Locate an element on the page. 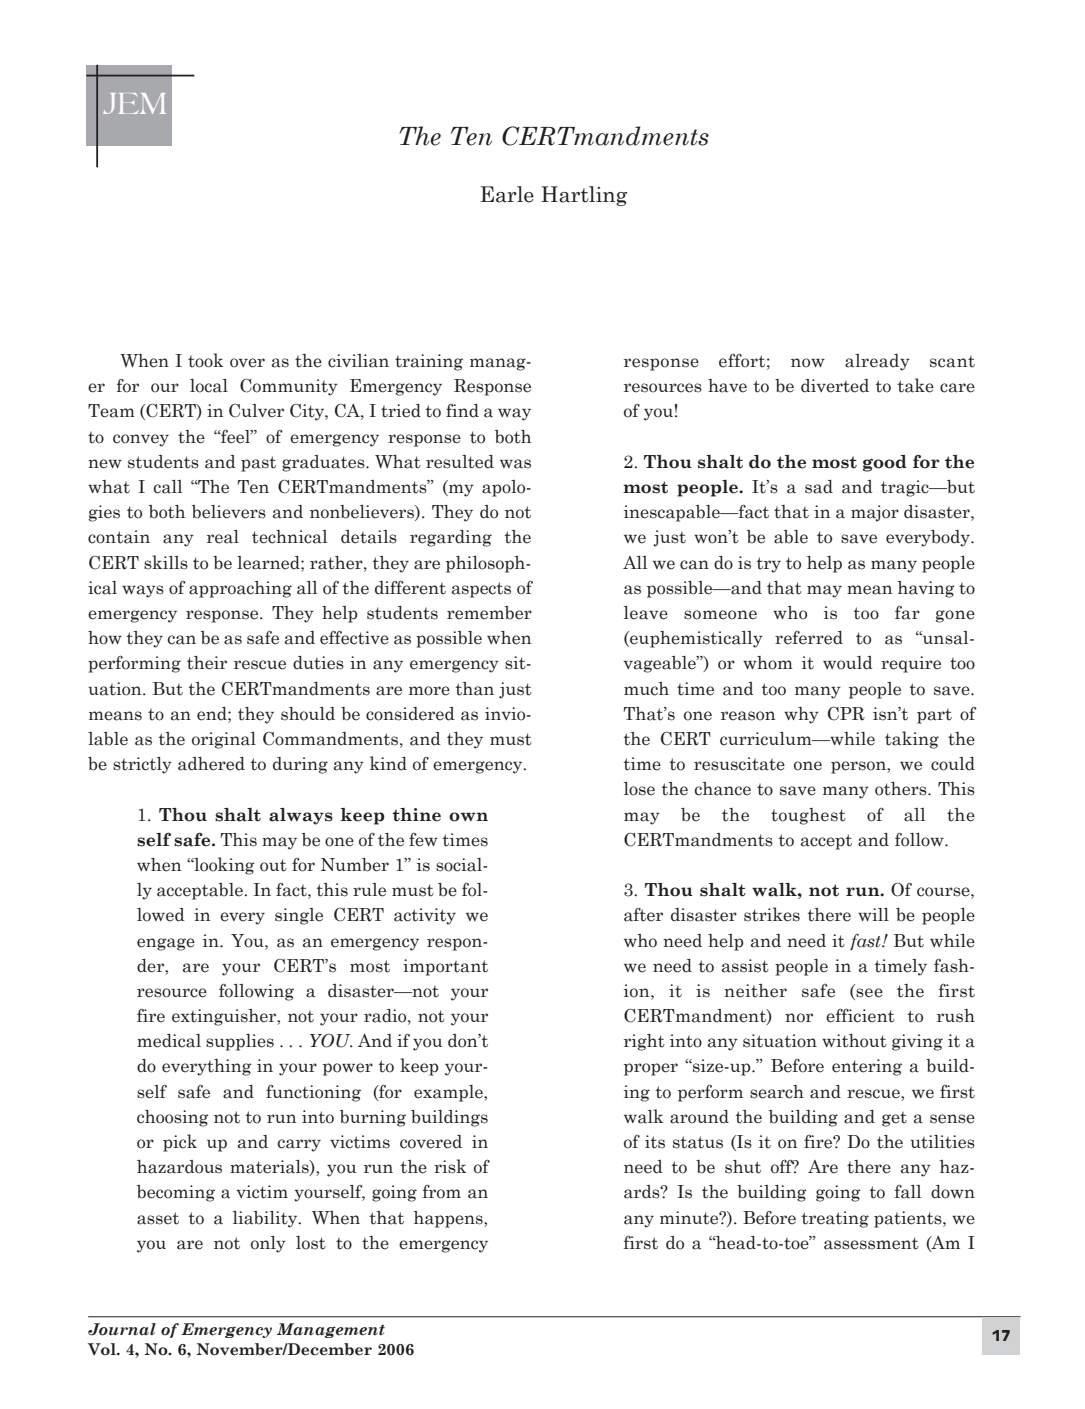 This image has width=1085, height=1409. already is located at coordinates (877, 362).
